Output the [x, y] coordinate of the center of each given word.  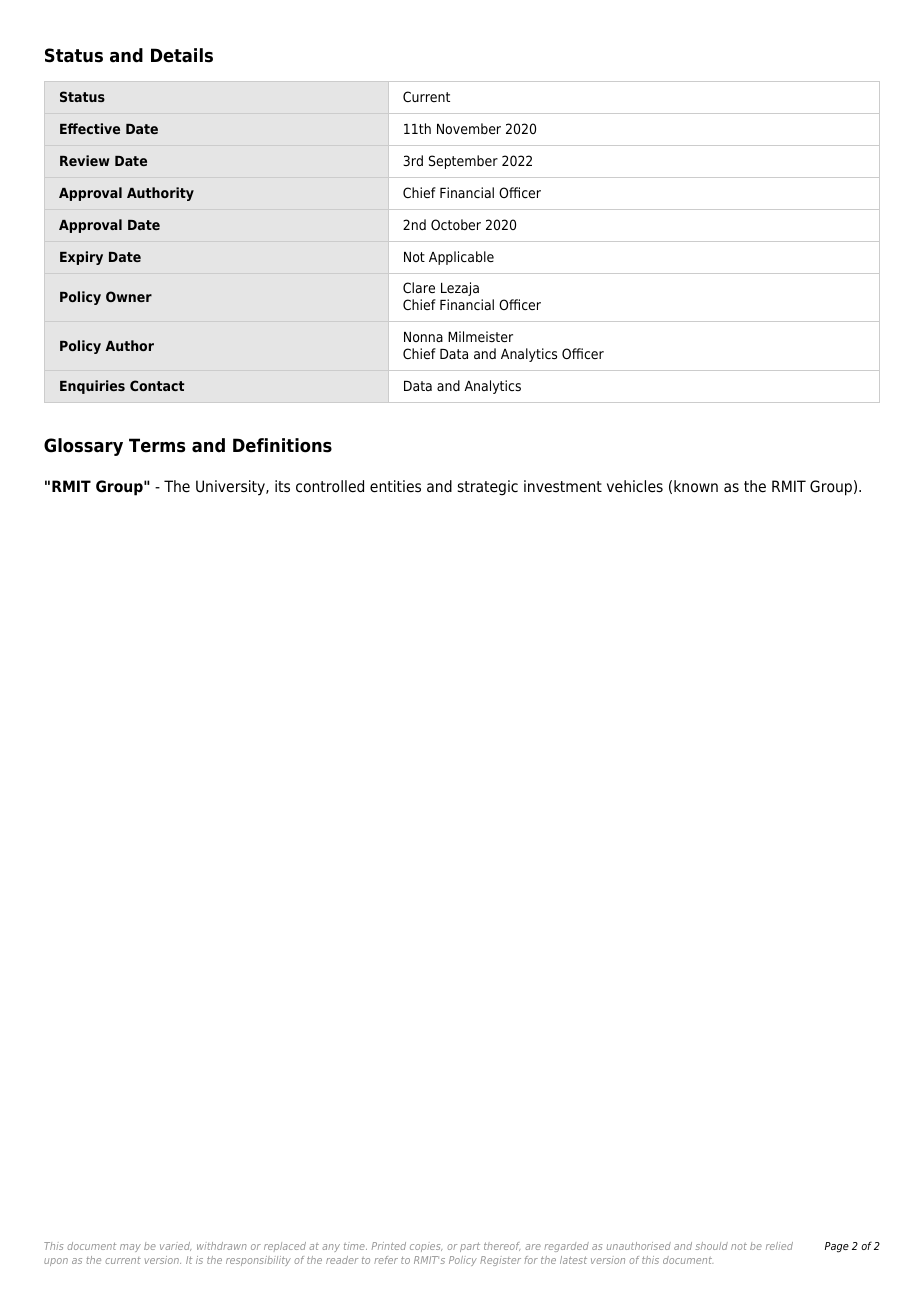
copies [426, 1247]
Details [182, 55]
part [470, 1247]
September [463, 162]
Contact [157, 385]
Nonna [423, 337]
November [469, 128]
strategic [488, 488]
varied [175, 1246]
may [130, 1248]
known [696, 486]
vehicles [635, 486]
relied [779, 1246]
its [282, 486]
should [711, 1246]
